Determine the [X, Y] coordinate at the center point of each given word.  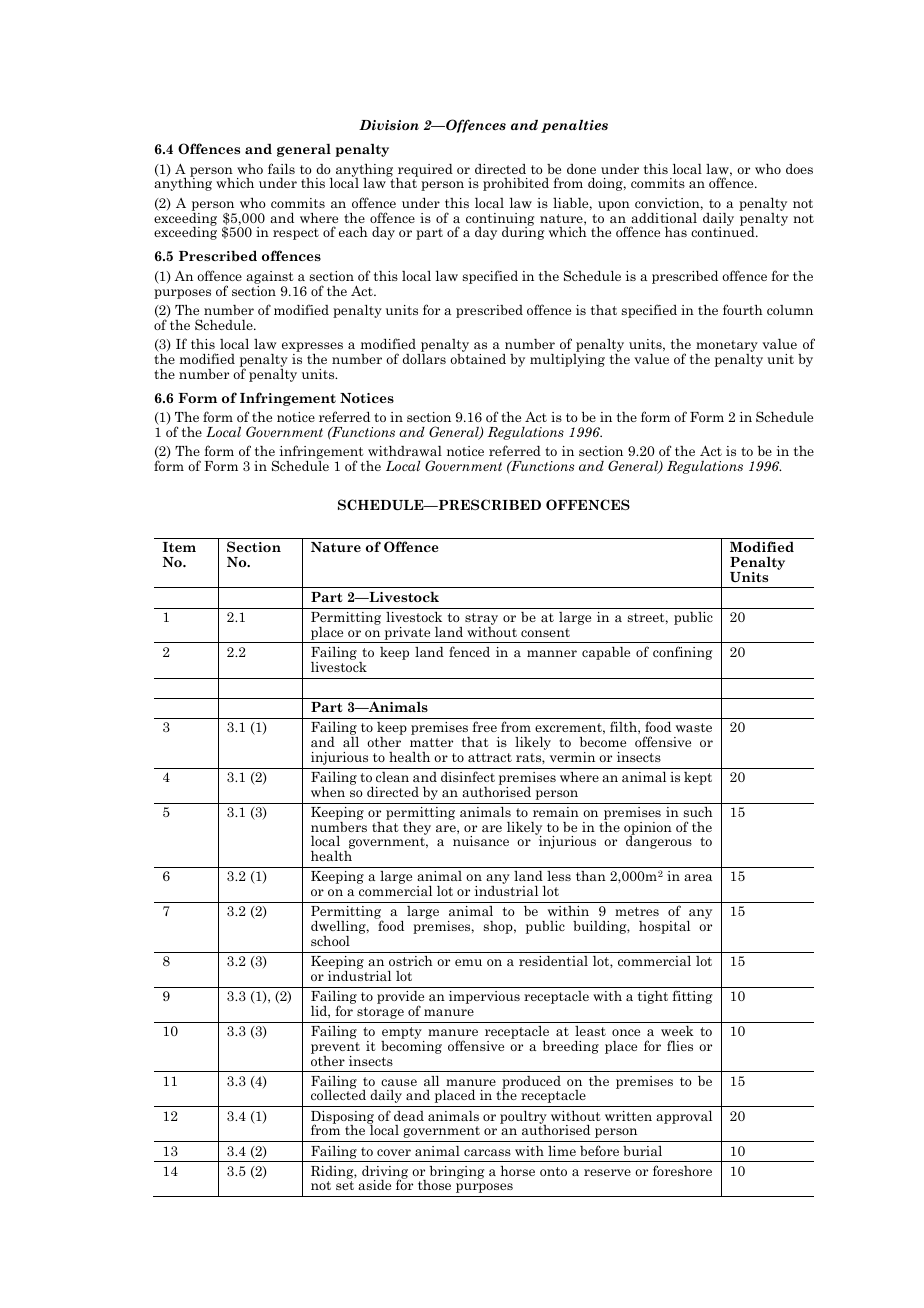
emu [468, 962]
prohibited [516, 184]
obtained [478, 359]
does [799, 169]
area [698, 877]
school [330, 941]
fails [281, 168]
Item [179, 547]
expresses [312, 348]
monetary [726, 347]
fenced [469, 651]
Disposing [342, 1118]
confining [682, 653]
